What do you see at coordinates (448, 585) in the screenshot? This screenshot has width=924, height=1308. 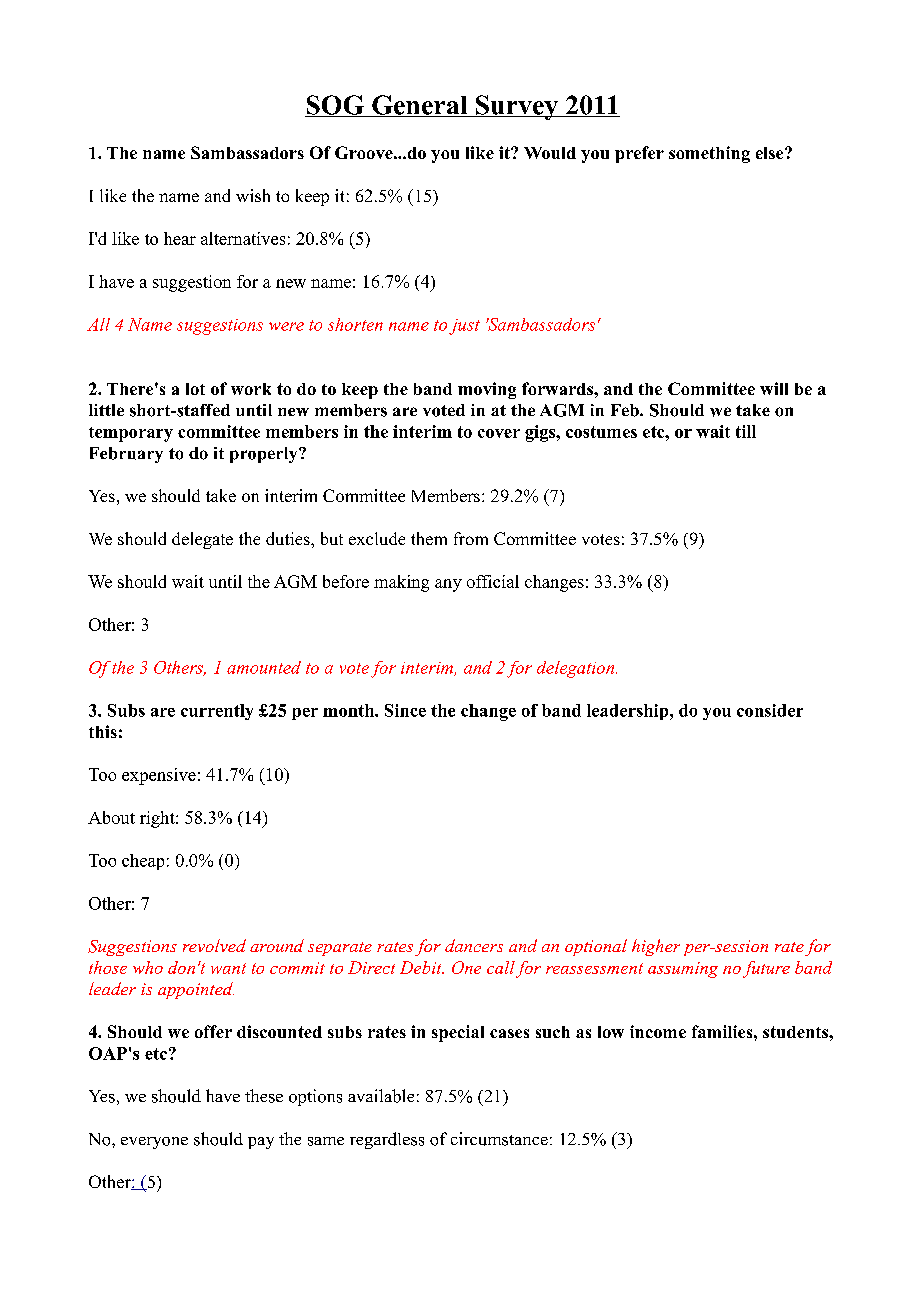 I see `any` at bounding box center [448, 585].
